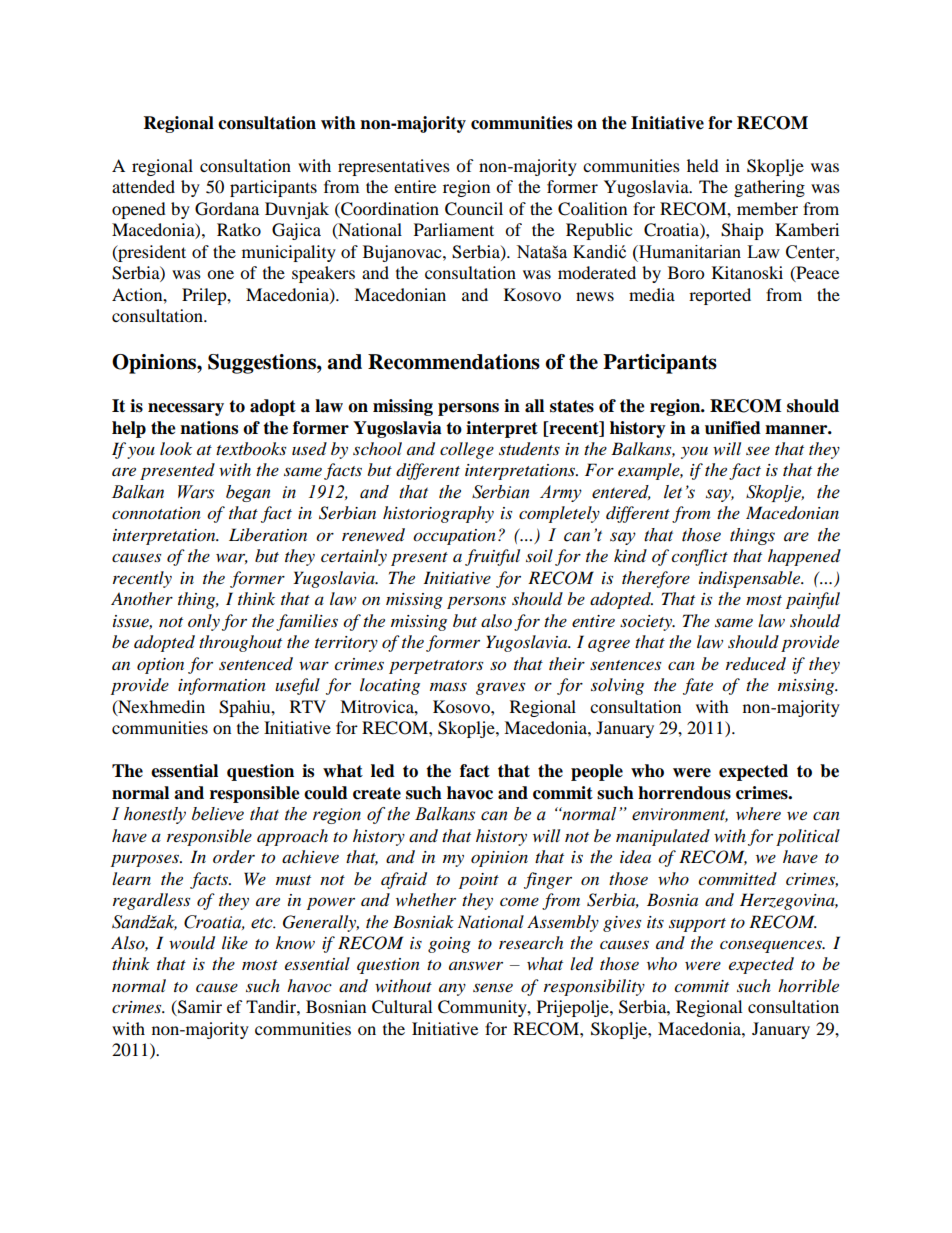 The image size is (952, 1233). I want to click on Council, so click(474, 209).
